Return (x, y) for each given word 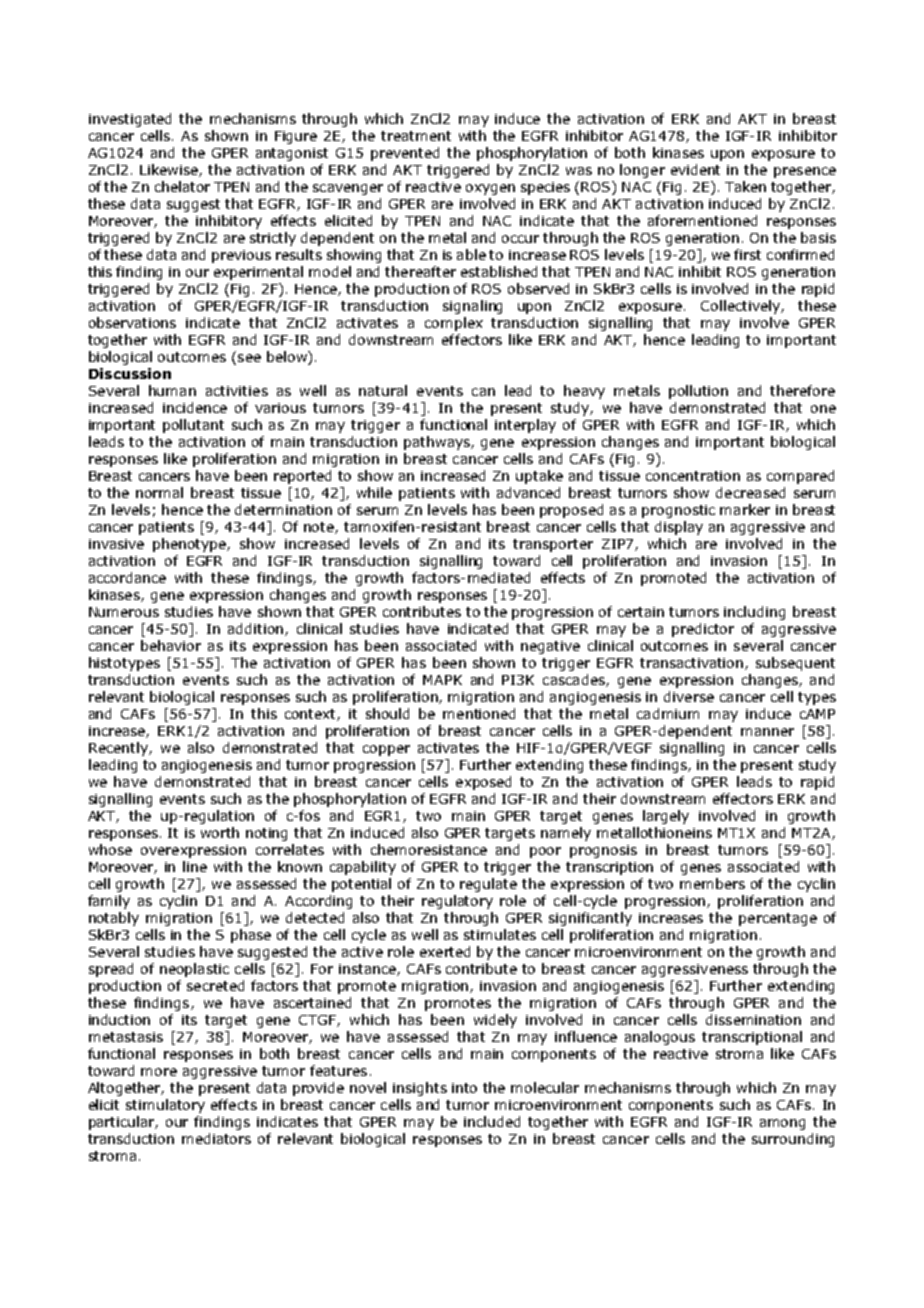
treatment (416, 136)
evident (695, 169)
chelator (182, 186)
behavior (171, 645)
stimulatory (165, 1106)
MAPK (442, 680)
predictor (703, 630)
